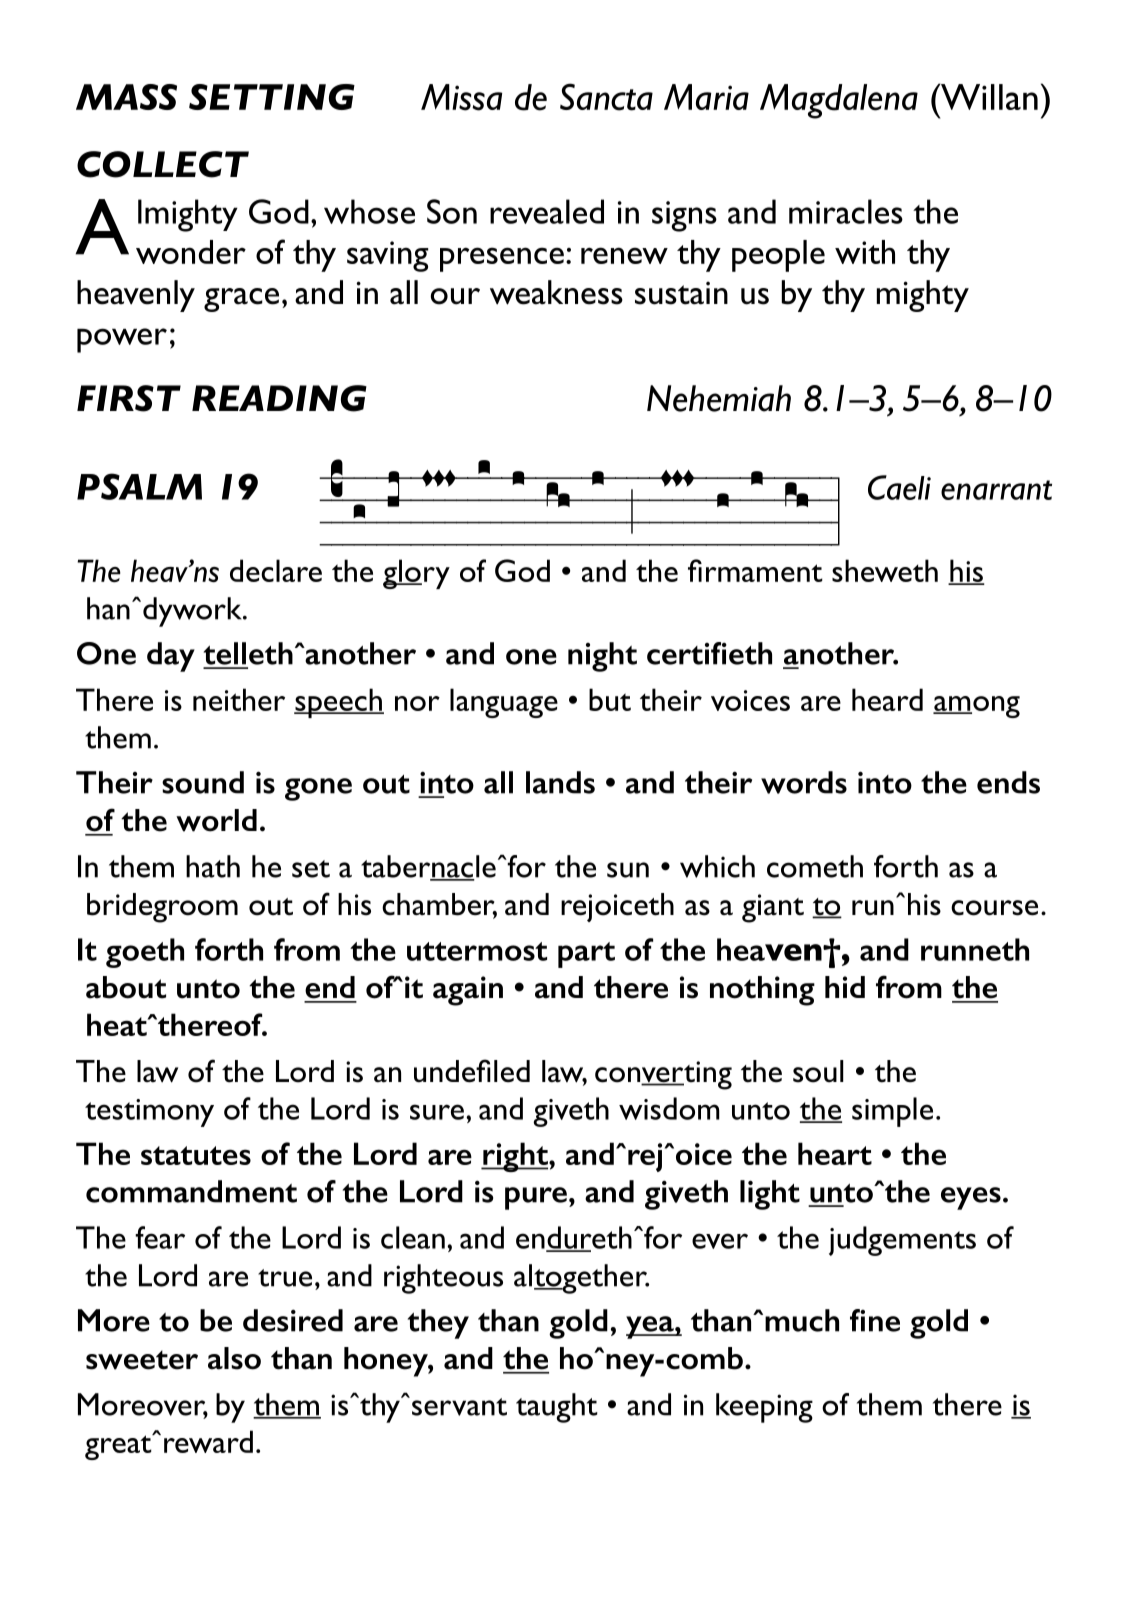 This image has height=1599, width=1129. Describe the element at coordinates (272, 97) in the image. I see `SETTING` at that location.
